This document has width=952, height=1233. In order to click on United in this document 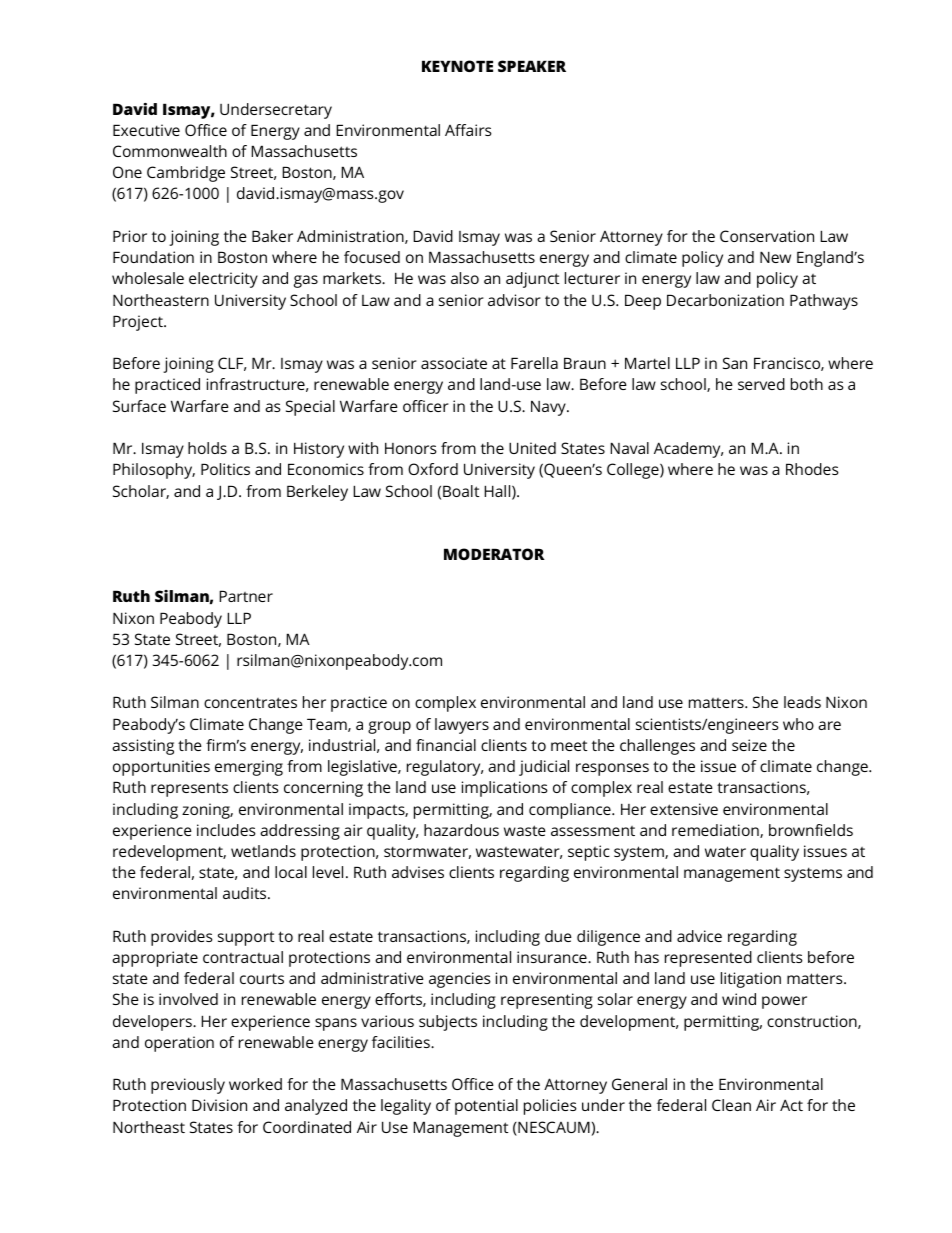, I will do `click(532, 448)`.
